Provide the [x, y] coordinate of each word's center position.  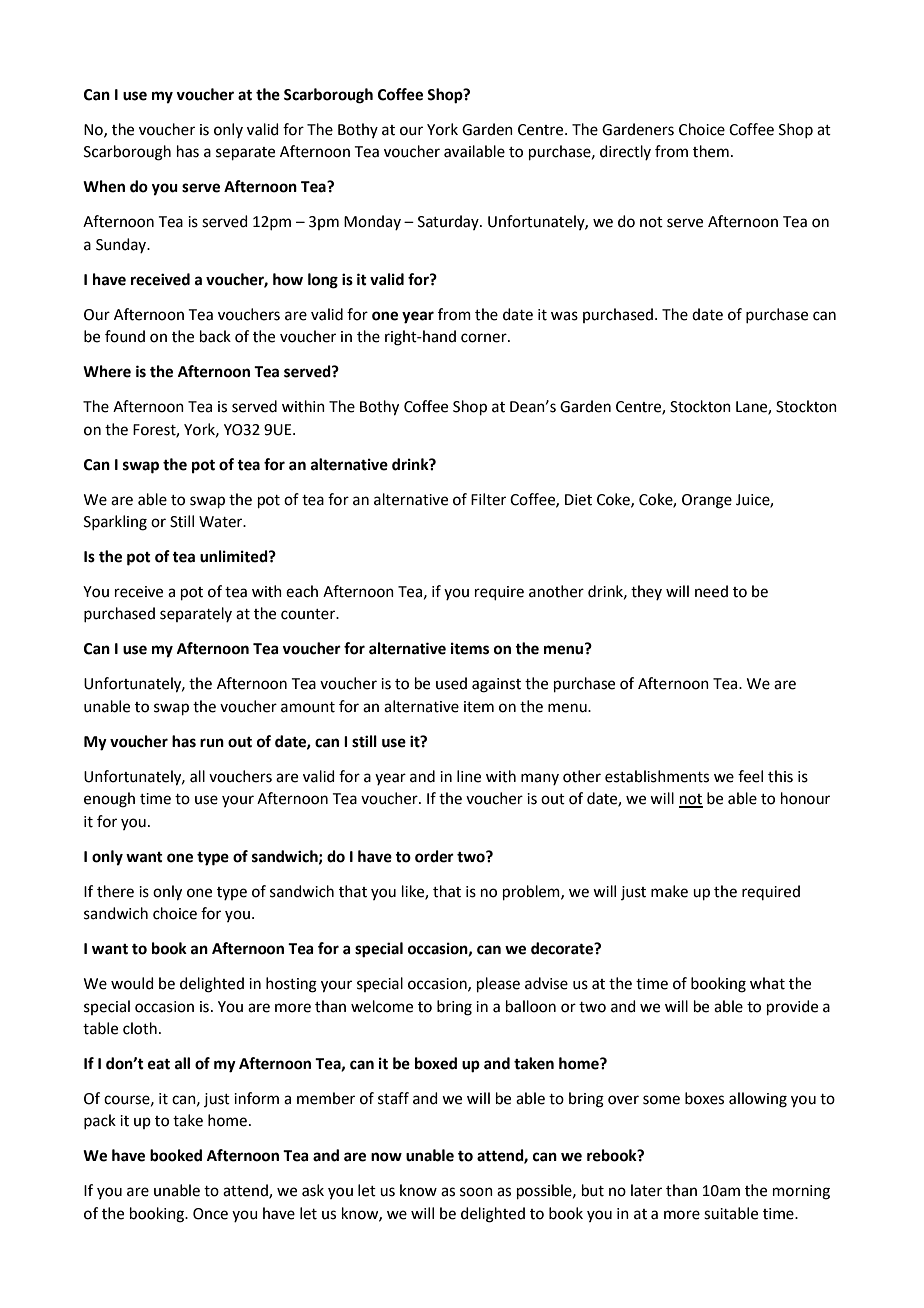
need [711, 591]
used [451, 683]
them [711, 151]
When [104, 186]
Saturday [449, 222]
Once [210, 1214]
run [212, 743]
